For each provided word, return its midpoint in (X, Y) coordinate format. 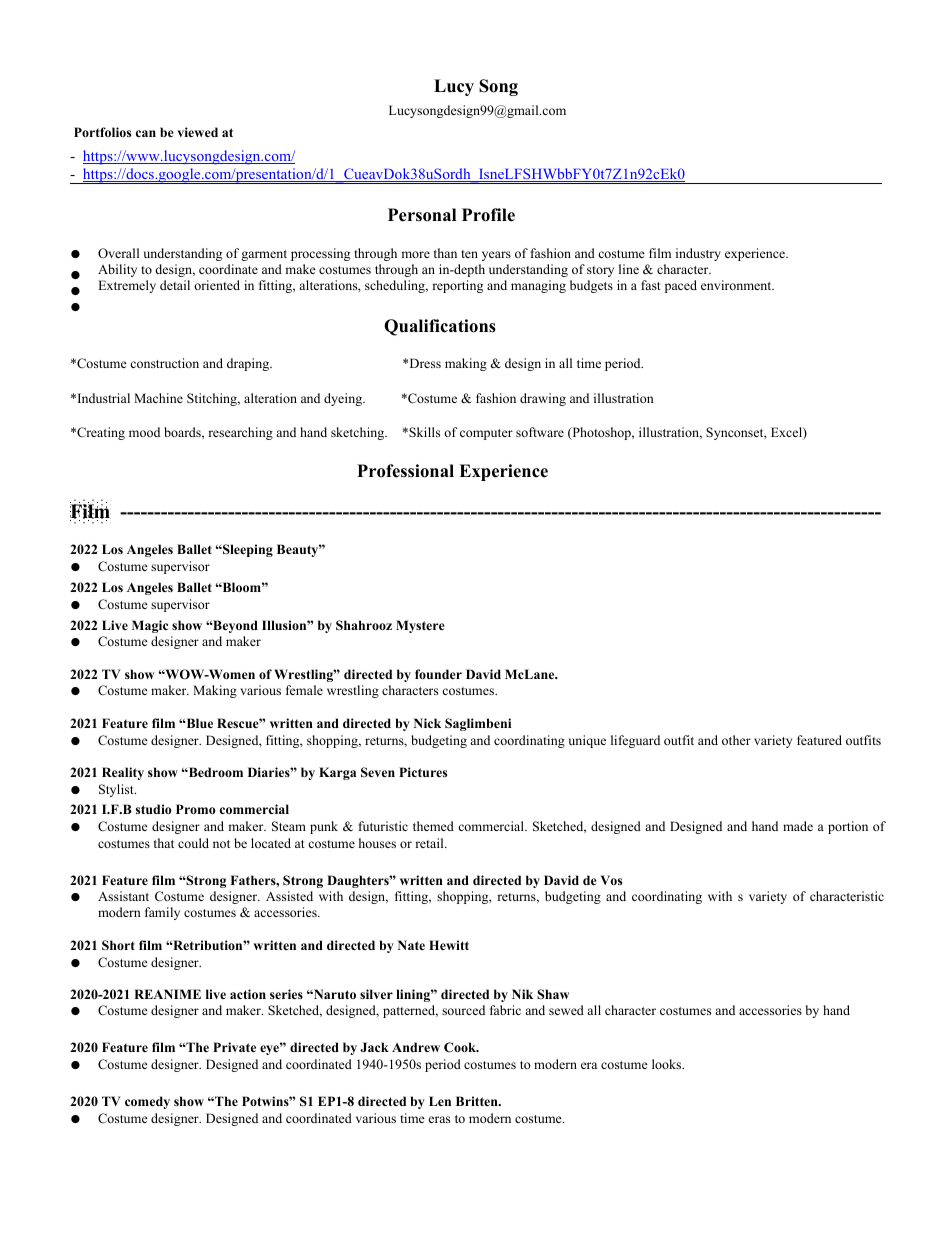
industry (698, 254)
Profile (488, 215)
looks (668, 1064)
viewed (197, 132)
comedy (147, 1102)
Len (440, 1101)
